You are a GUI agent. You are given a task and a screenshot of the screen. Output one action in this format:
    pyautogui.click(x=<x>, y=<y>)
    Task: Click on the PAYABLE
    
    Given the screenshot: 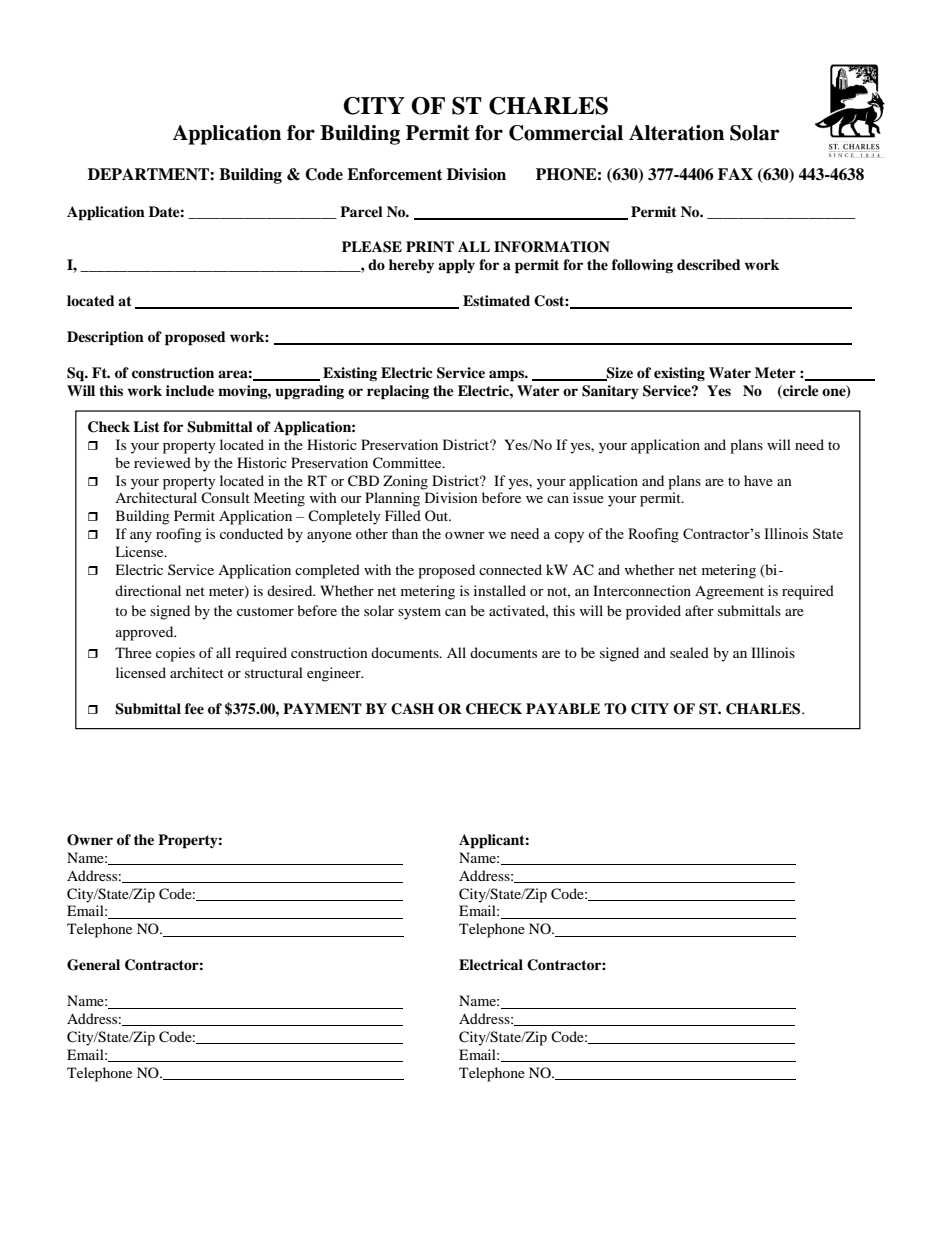 What is the action you would take?
    pyautogui.click(x=563, y=708)
